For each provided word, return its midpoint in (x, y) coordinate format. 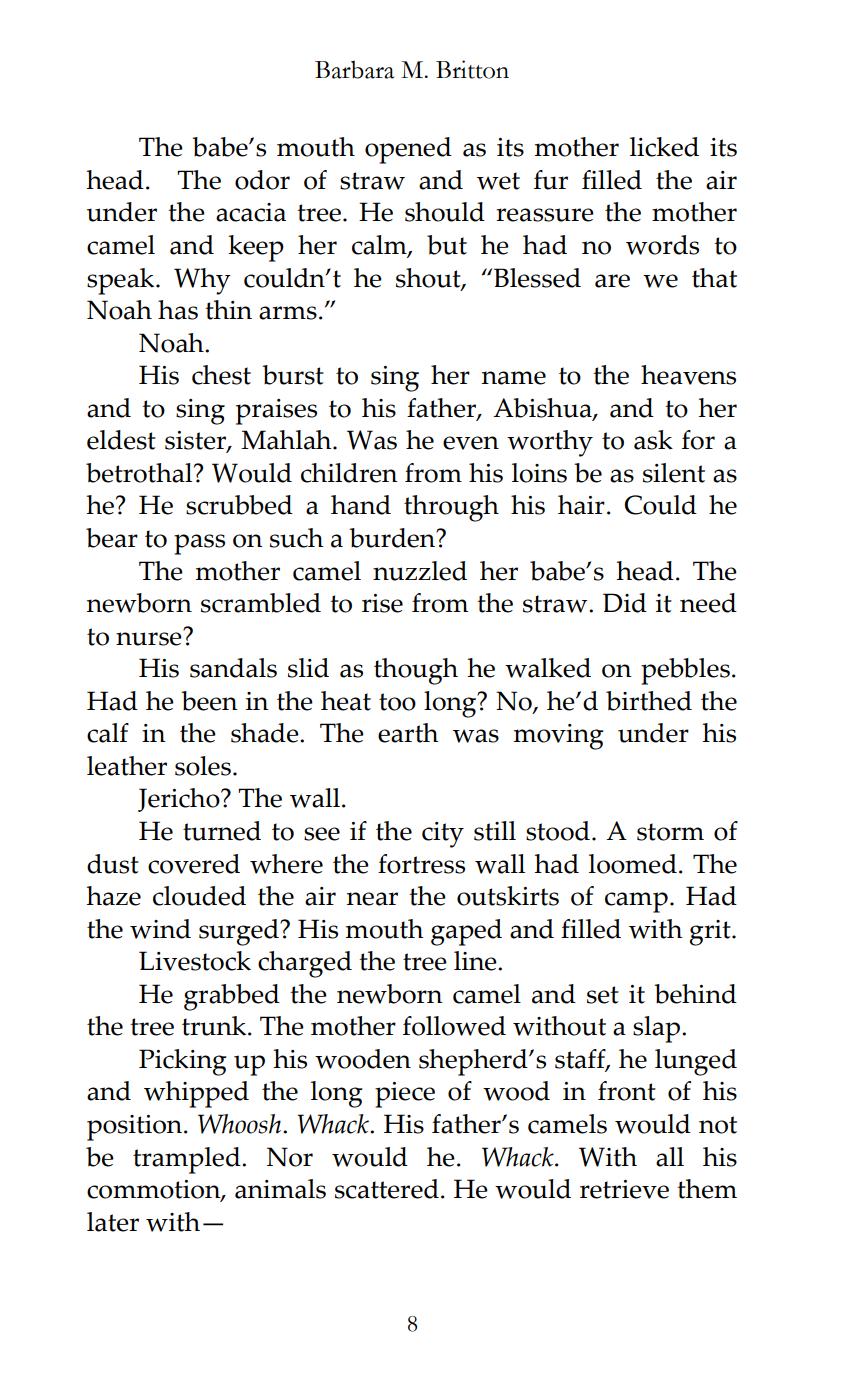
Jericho (180, 800)
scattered (387, 1189)
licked (664, 147)
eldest (121, 440)
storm (670, 832)
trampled (188, 1160)
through (451, 508)
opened (408, 150)
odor (262, 180)
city (443, 835)
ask (653, 440)
